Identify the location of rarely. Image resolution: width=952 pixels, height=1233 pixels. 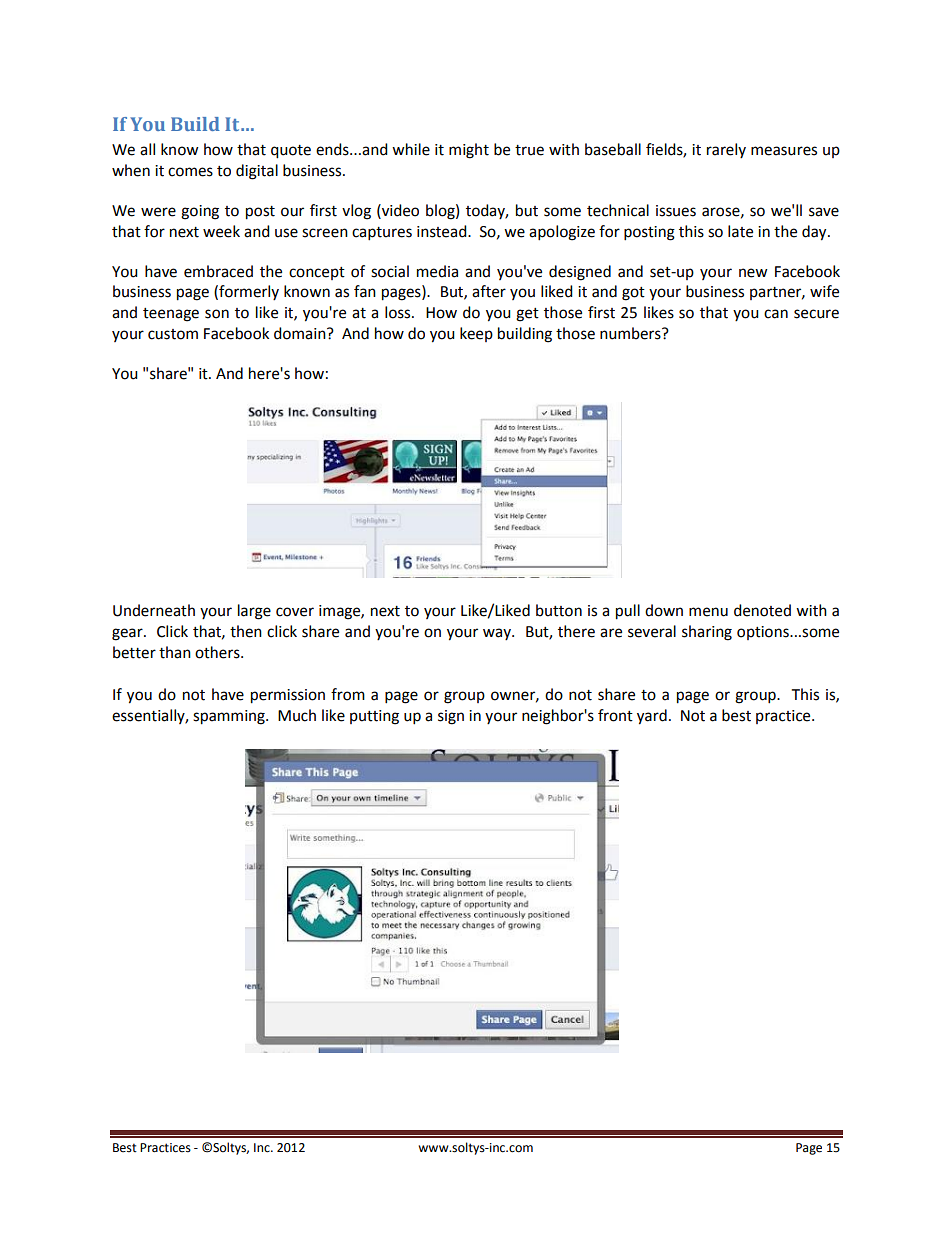
(726, 150).
